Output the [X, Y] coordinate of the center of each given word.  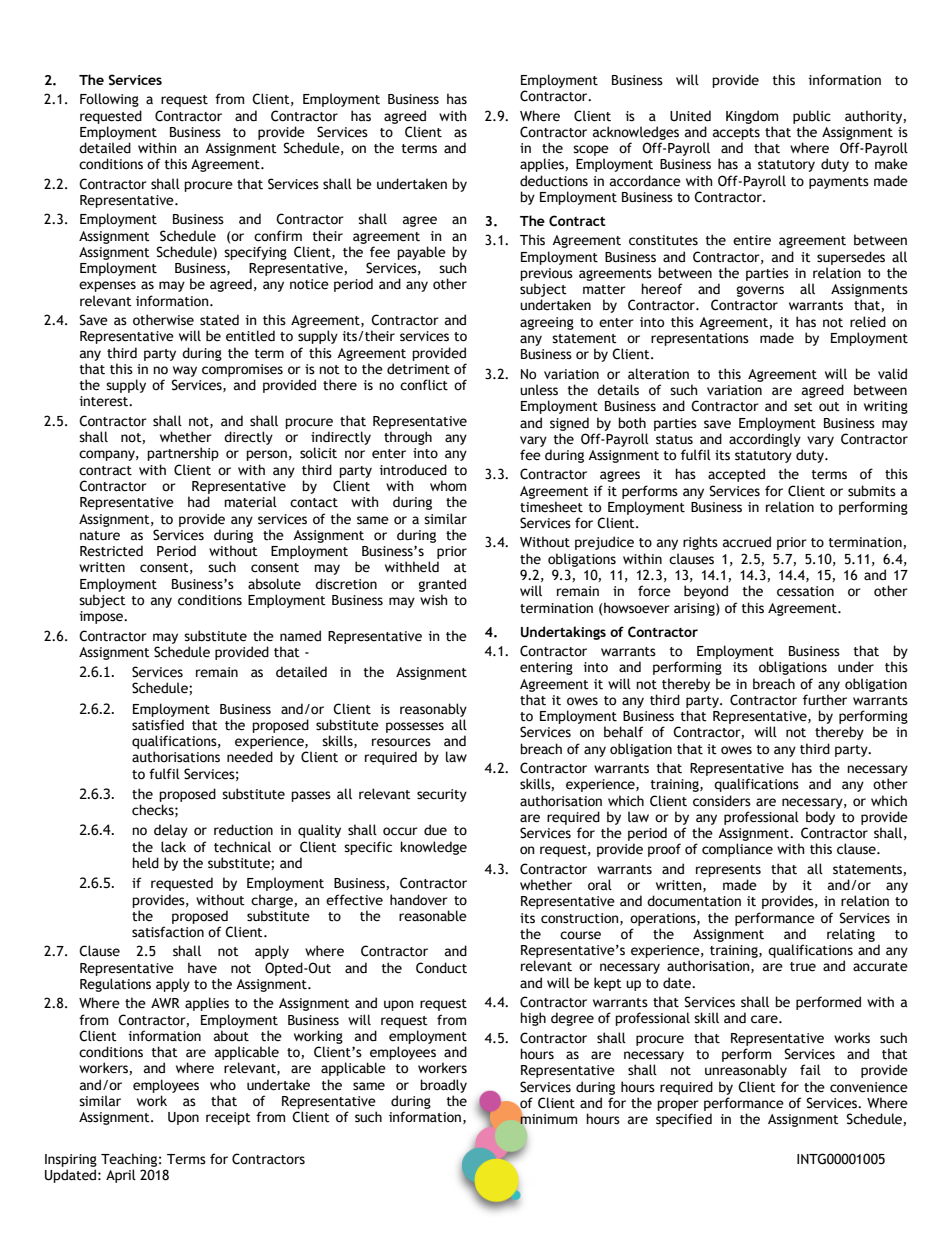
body [820, 818]
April [121, 1176]
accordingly [765, 440]
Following [109, 100]
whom [448, 486]
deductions [554, 181]
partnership [183, 454]
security [442, 795]
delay [171, 831]
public [812, 117]
